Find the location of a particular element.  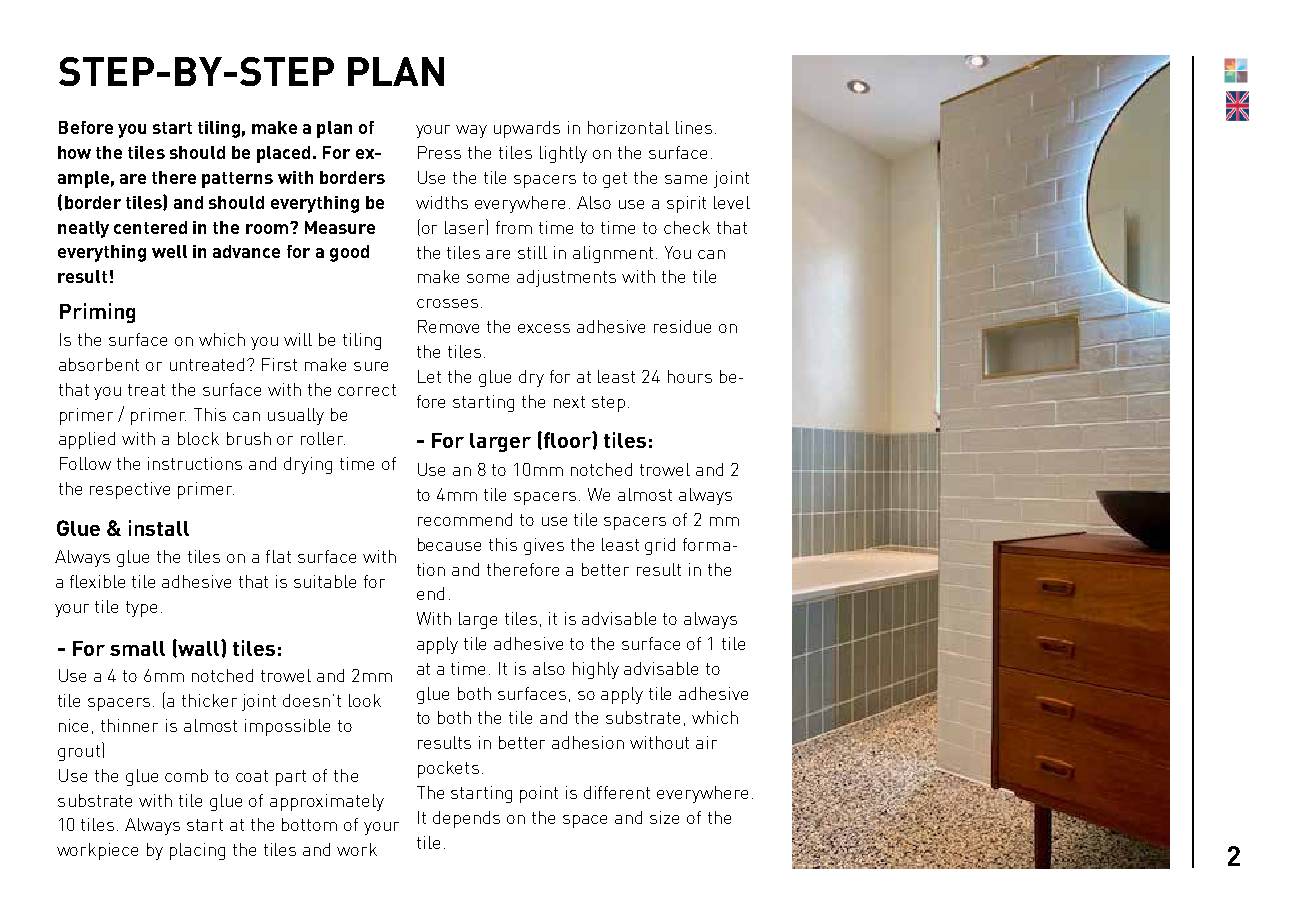

placing is located at coordinates (197, 851).
